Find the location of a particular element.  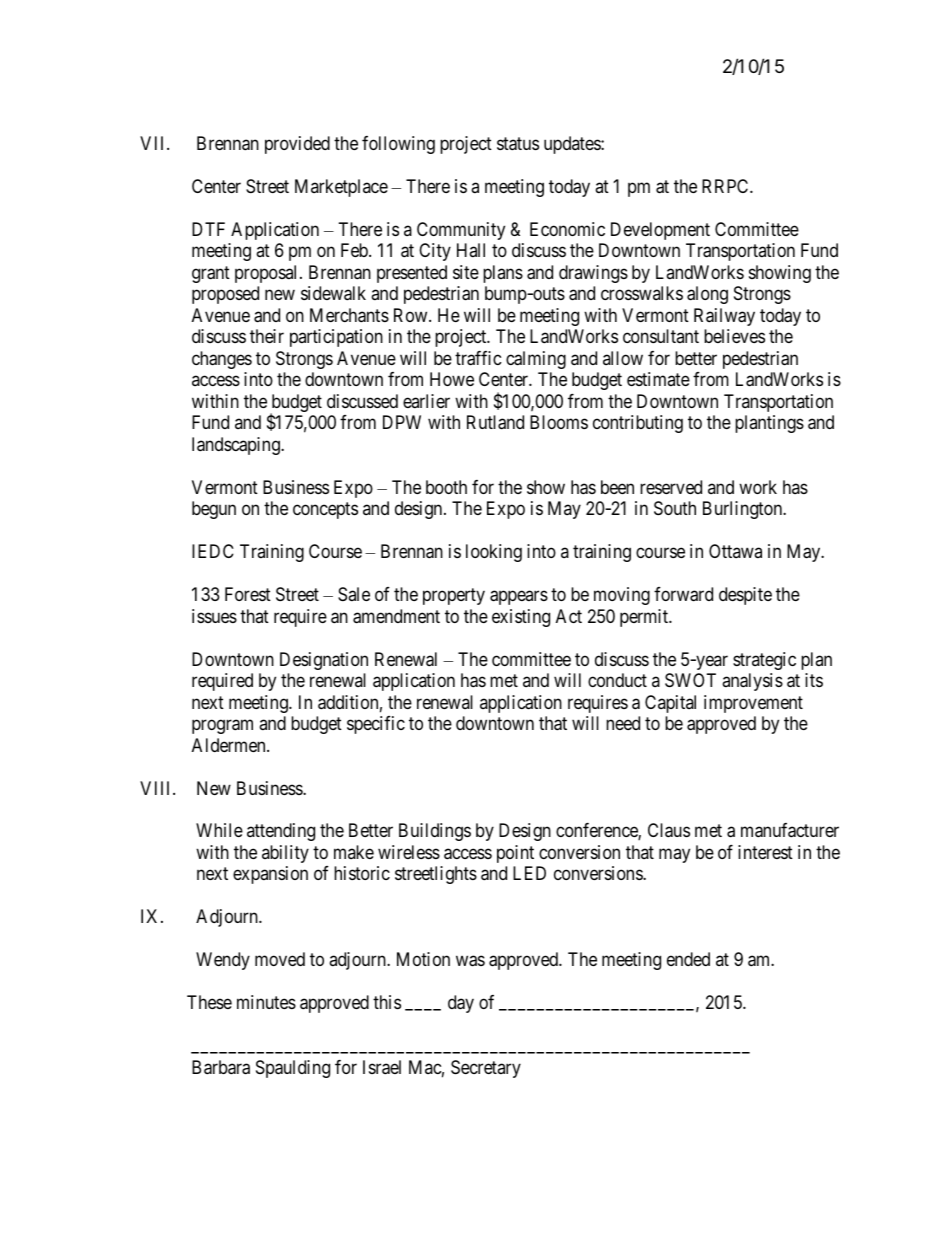

provided is located at coordinates (297, 145).
